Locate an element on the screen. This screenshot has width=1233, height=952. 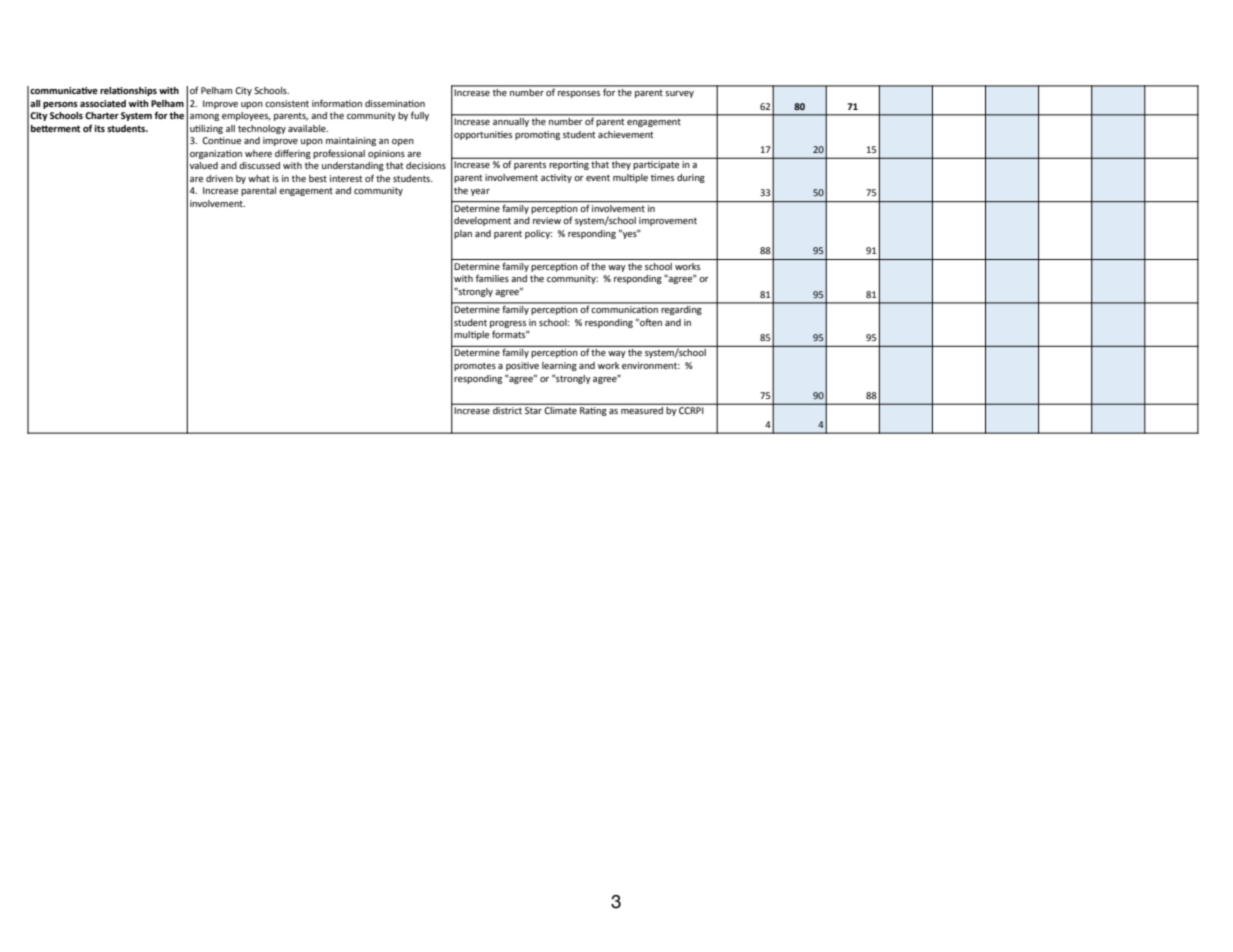
responses is located at coordinates (579, 94).
